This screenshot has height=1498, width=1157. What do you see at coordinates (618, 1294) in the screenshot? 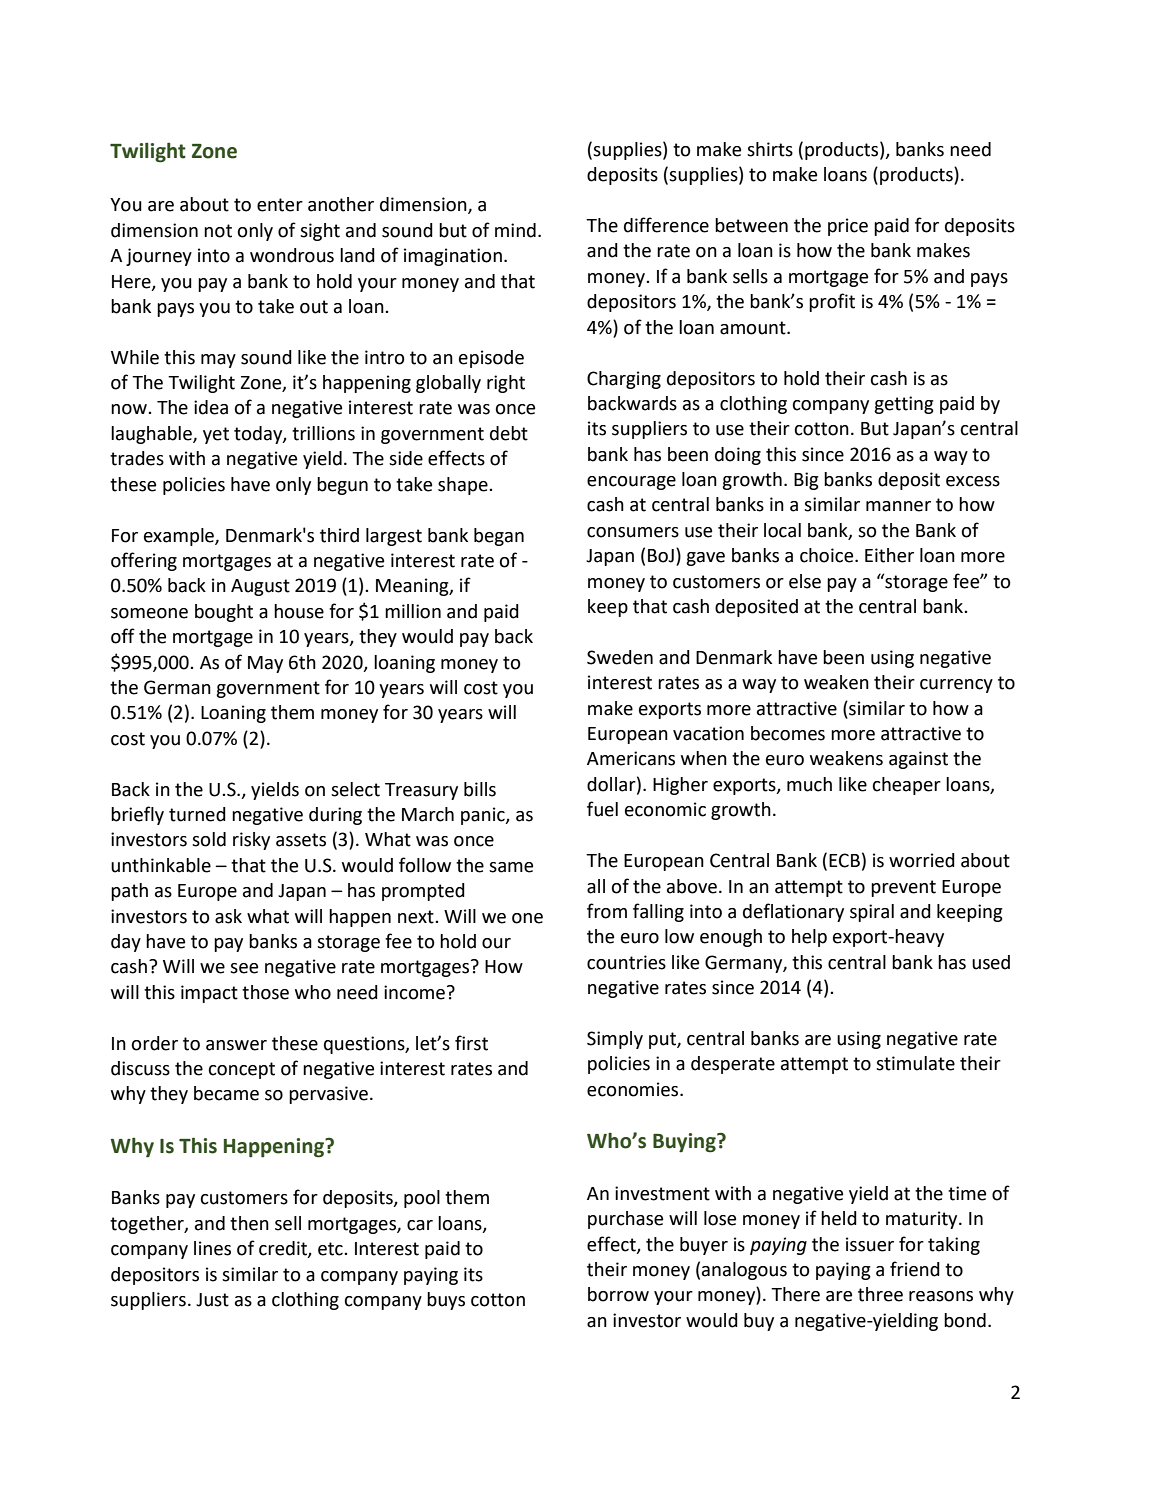
I see `borrow` at bounding box center [618, 1294].
